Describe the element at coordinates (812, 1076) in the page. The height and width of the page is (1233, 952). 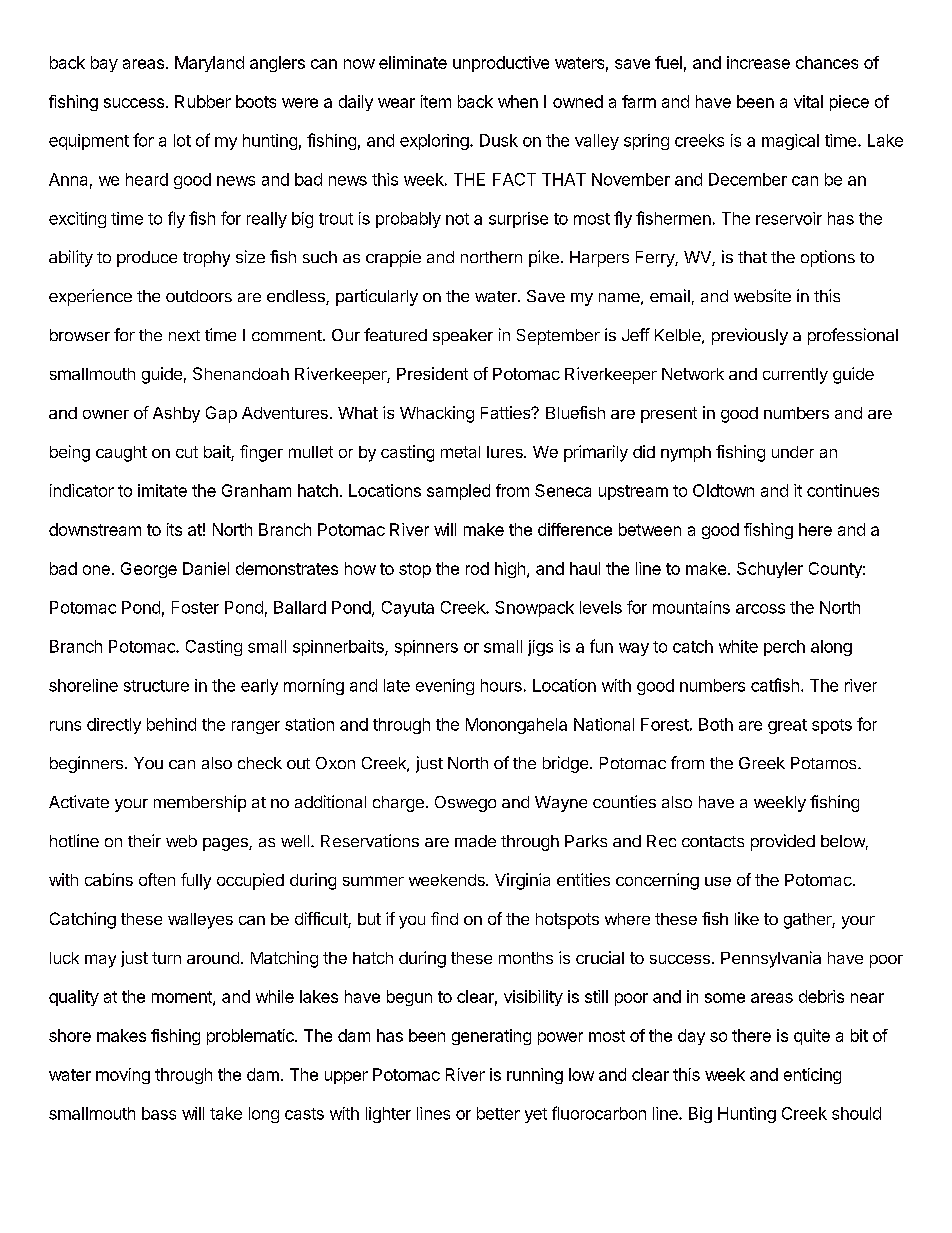
I see `enticing` at that location.
